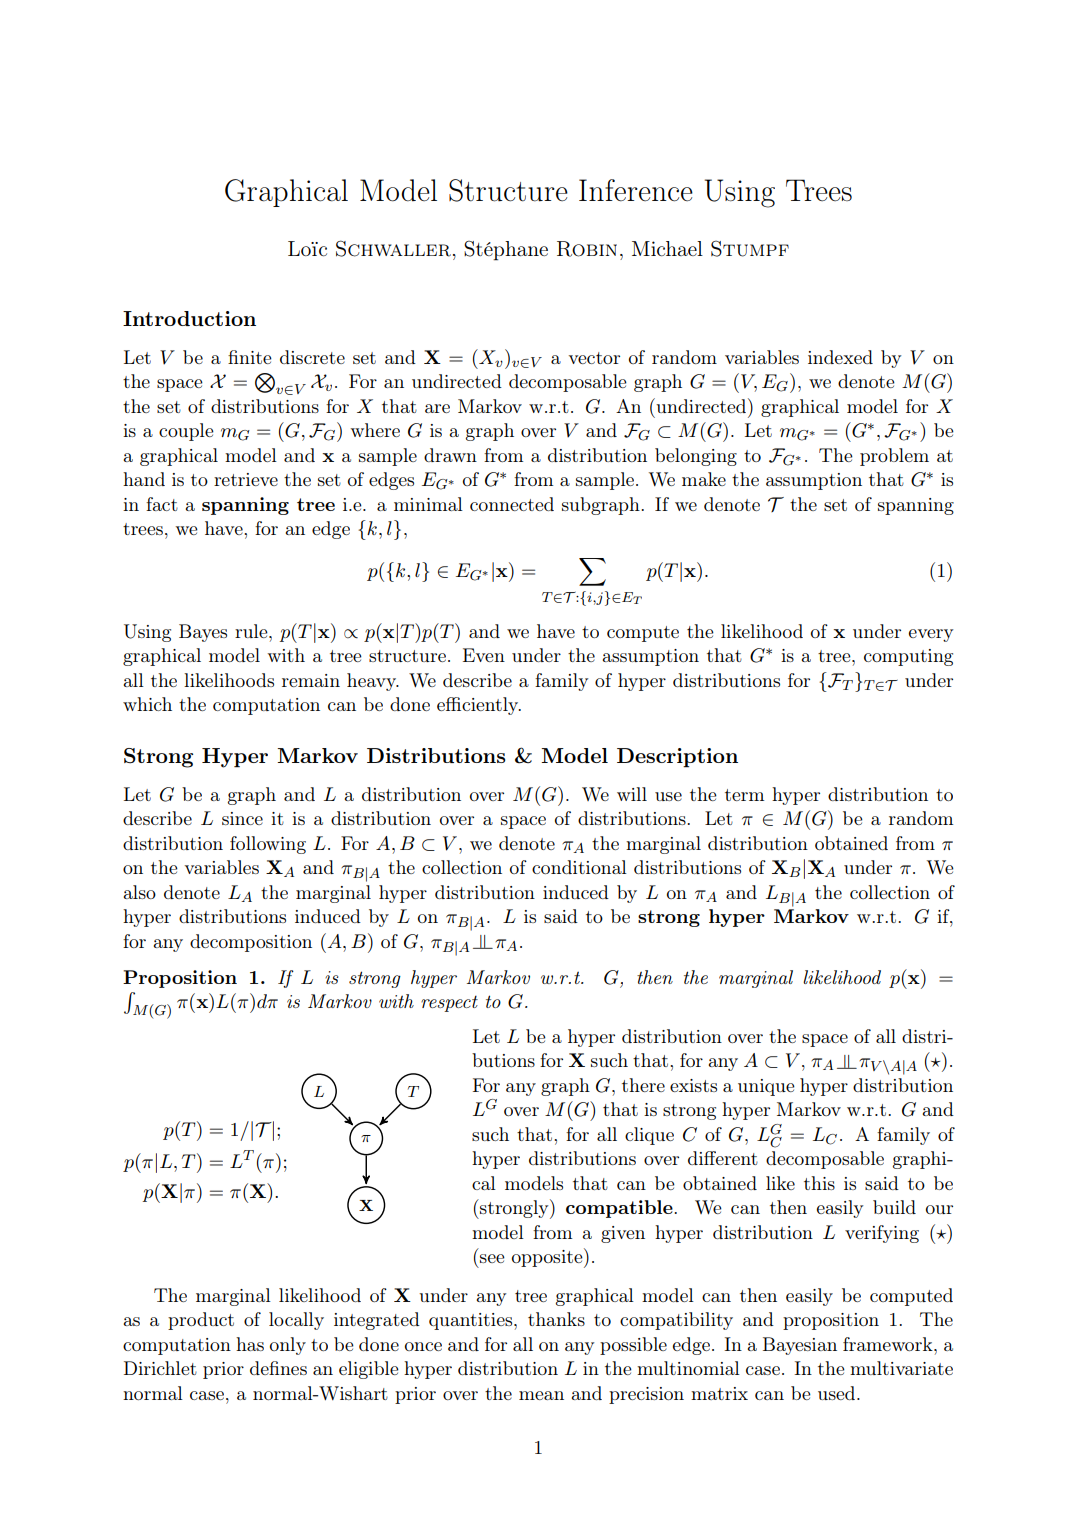 Image resolution: width=1077 pixels, height=1523 pixels. What do you see at coordinates (643, 1085) in the screenshot?
I see `there` at bounding box center [643, 1085].
